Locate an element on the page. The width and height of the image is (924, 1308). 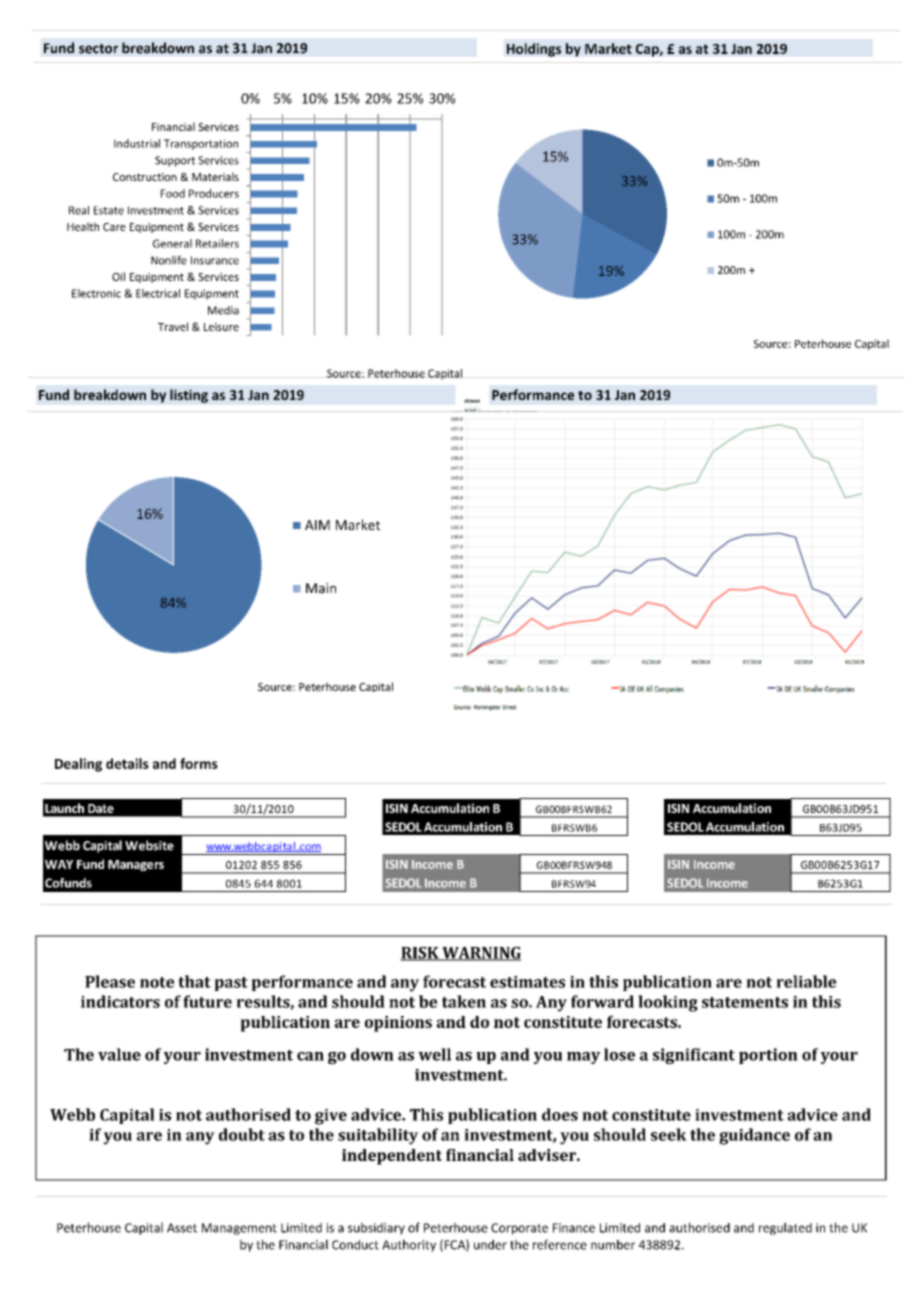
Leisure is located at coordinates (221, 327).
